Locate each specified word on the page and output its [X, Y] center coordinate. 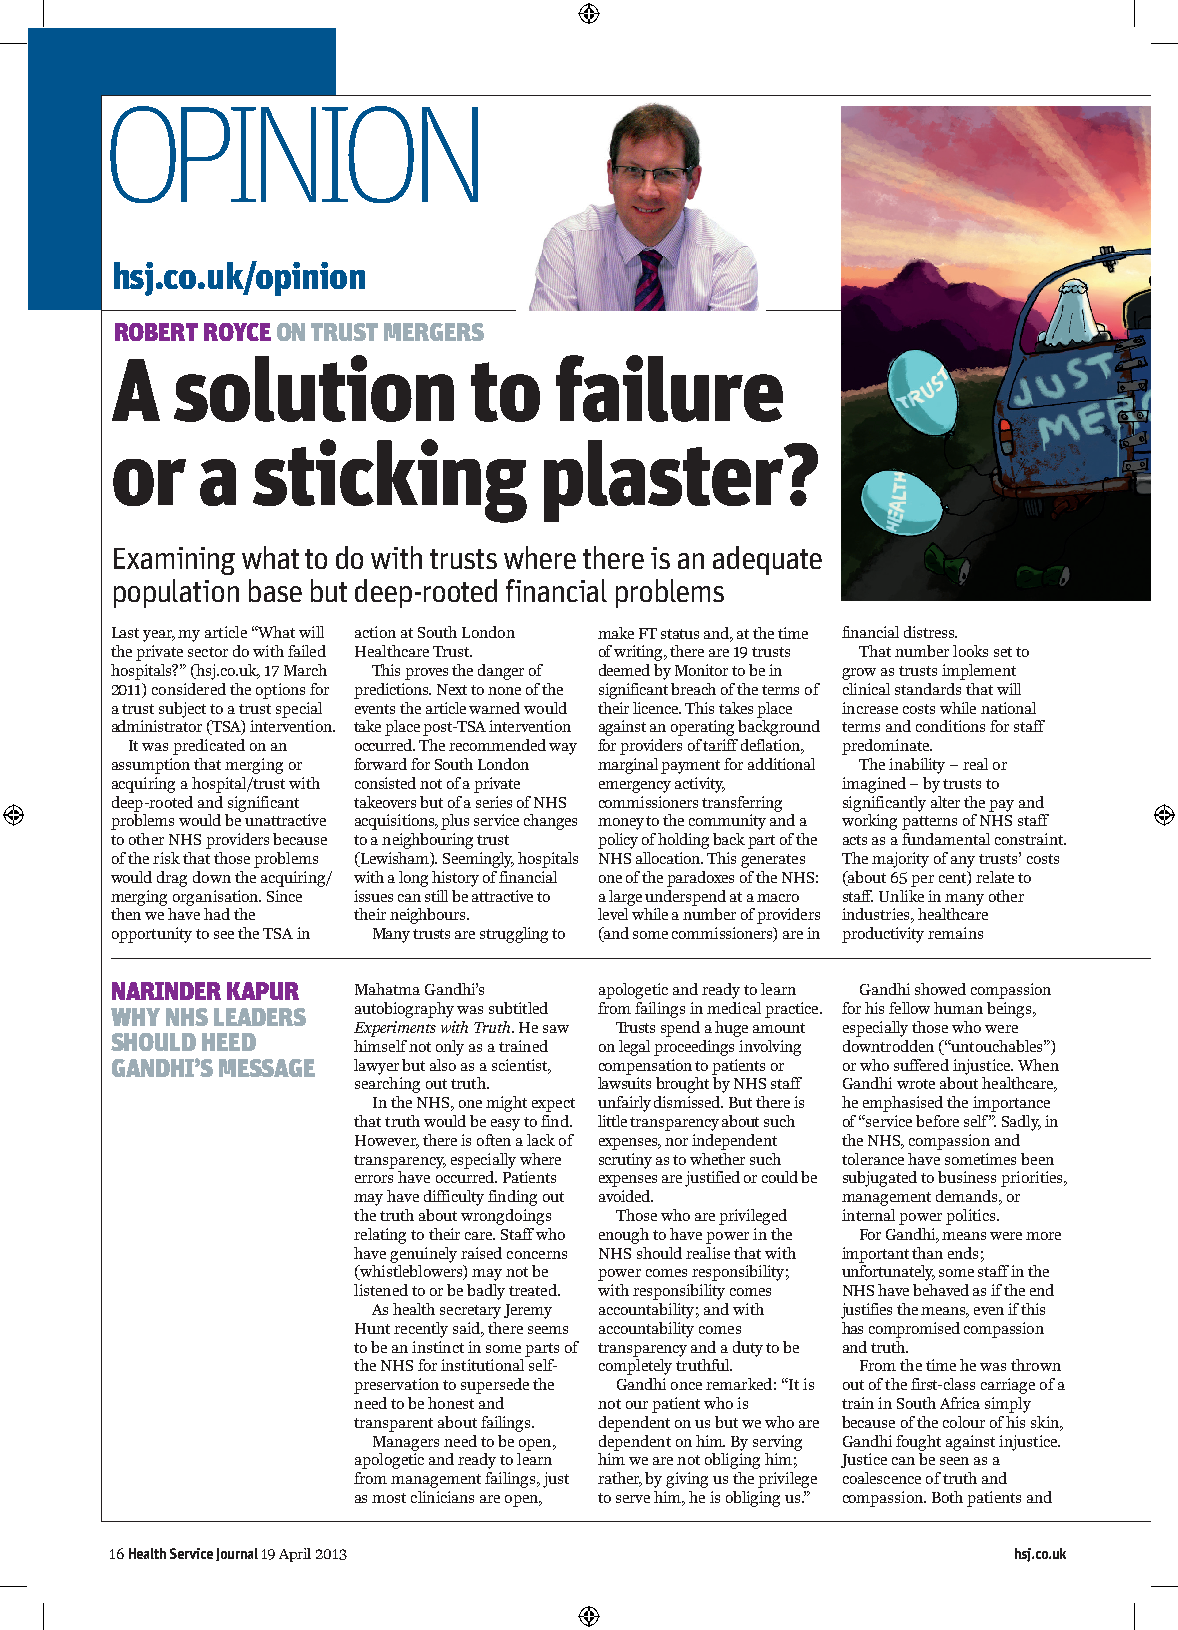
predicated [209, 747]
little [612, 1121]
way [563, 749]
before [937, 1121]
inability [917, 766]
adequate [767, 560]
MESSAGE [267, 1068]
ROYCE [237, 332]
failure [669, 388]
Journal [237, 1554]
